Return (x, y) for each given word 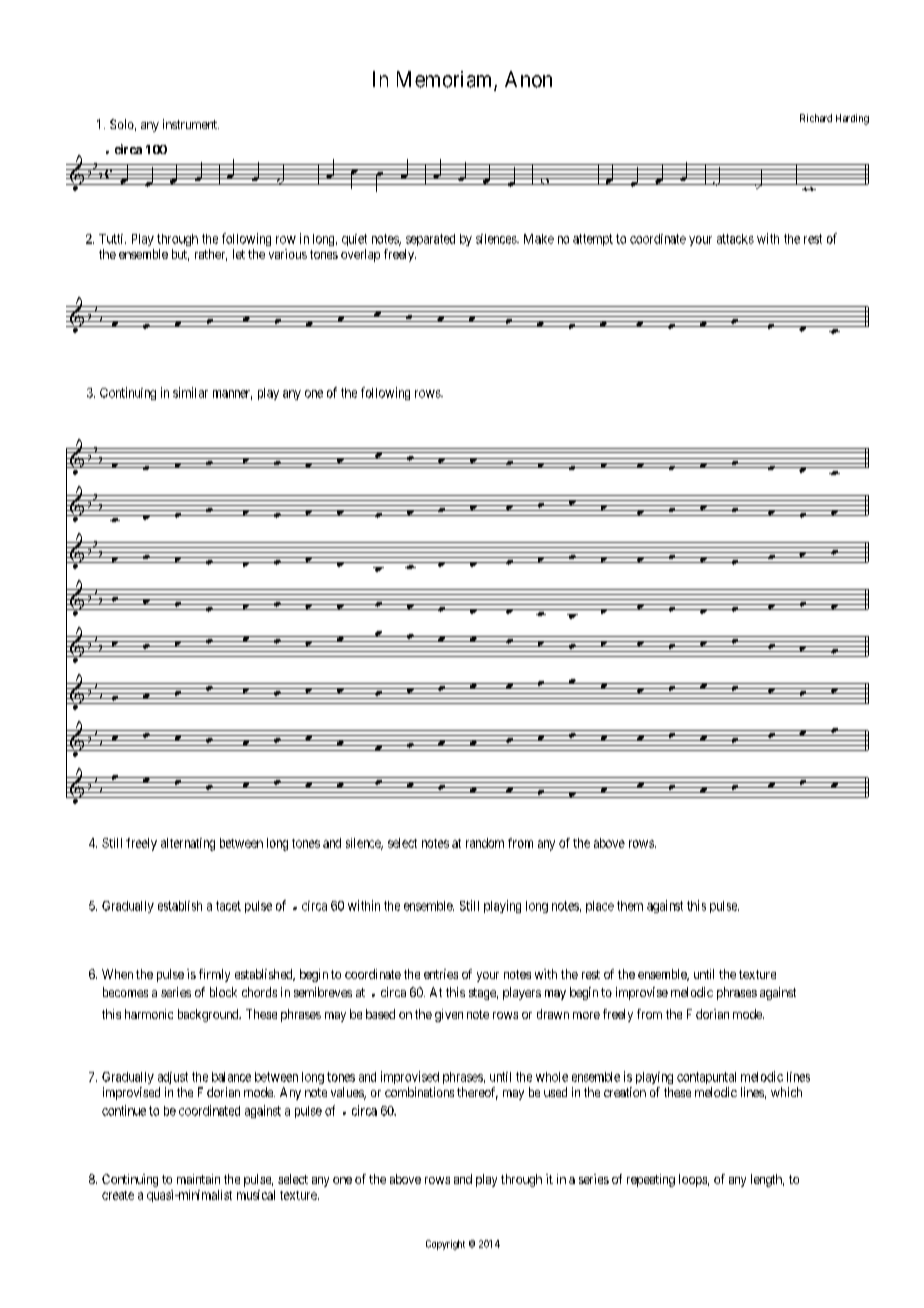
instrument (191, 124)
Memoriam (446, 80)
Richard (816, 118)
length (767, 1180)
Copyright (445, 1245)
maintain (198, 1179)
